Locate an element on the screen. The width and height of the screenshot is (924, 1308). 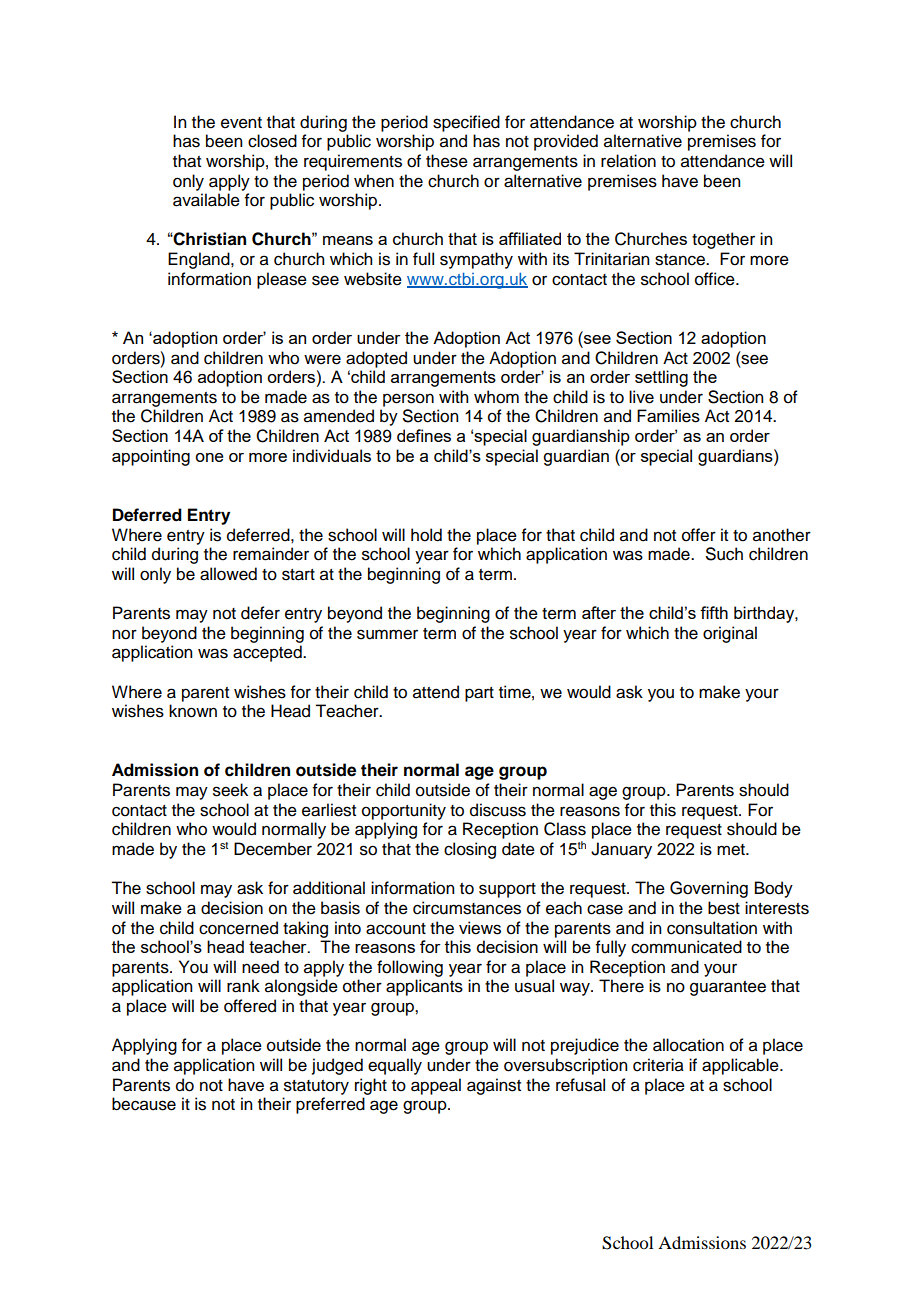
event is located at coordinates (241, 123).
